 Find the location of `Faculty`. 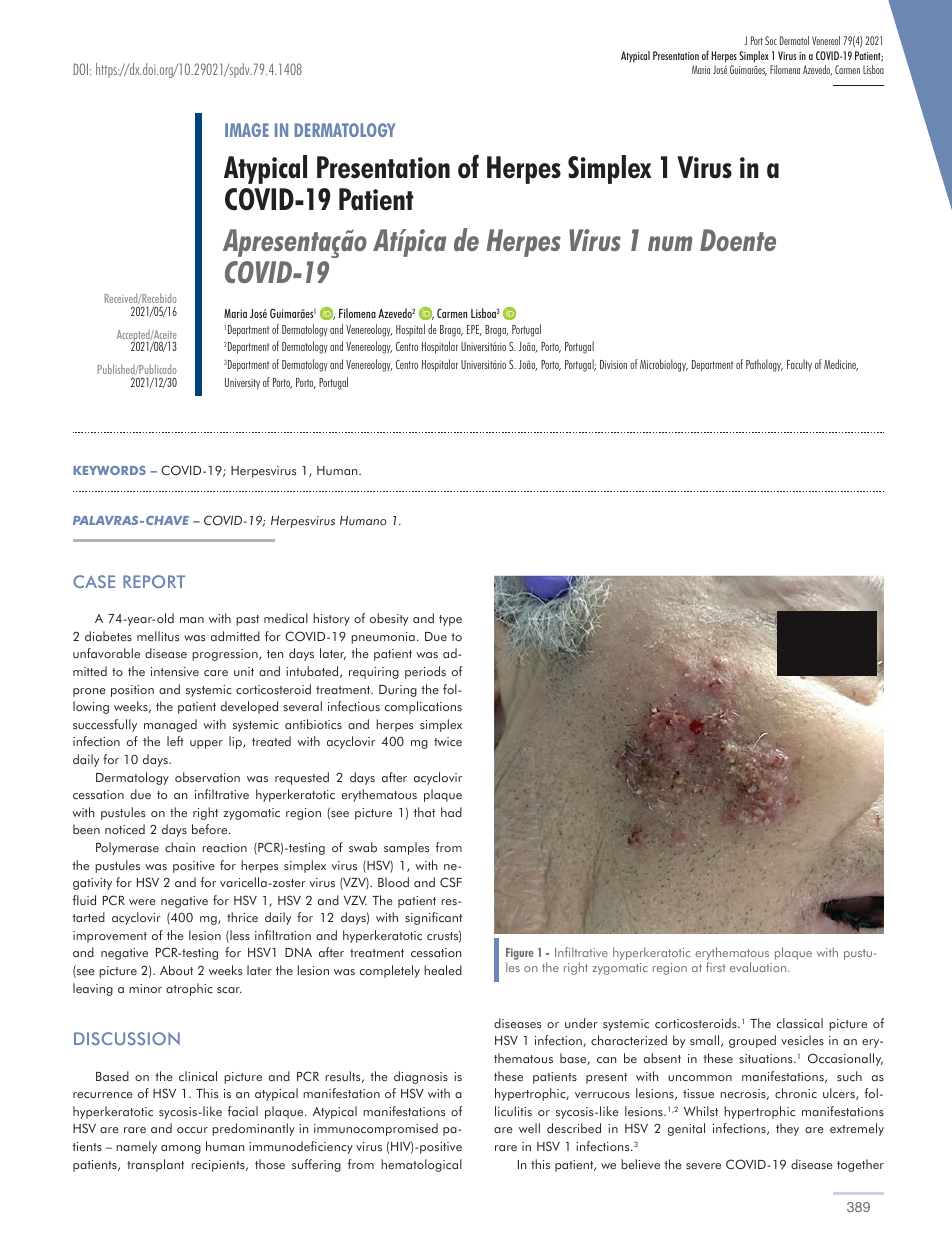

Faculty is located at coordinates (799, 365).
